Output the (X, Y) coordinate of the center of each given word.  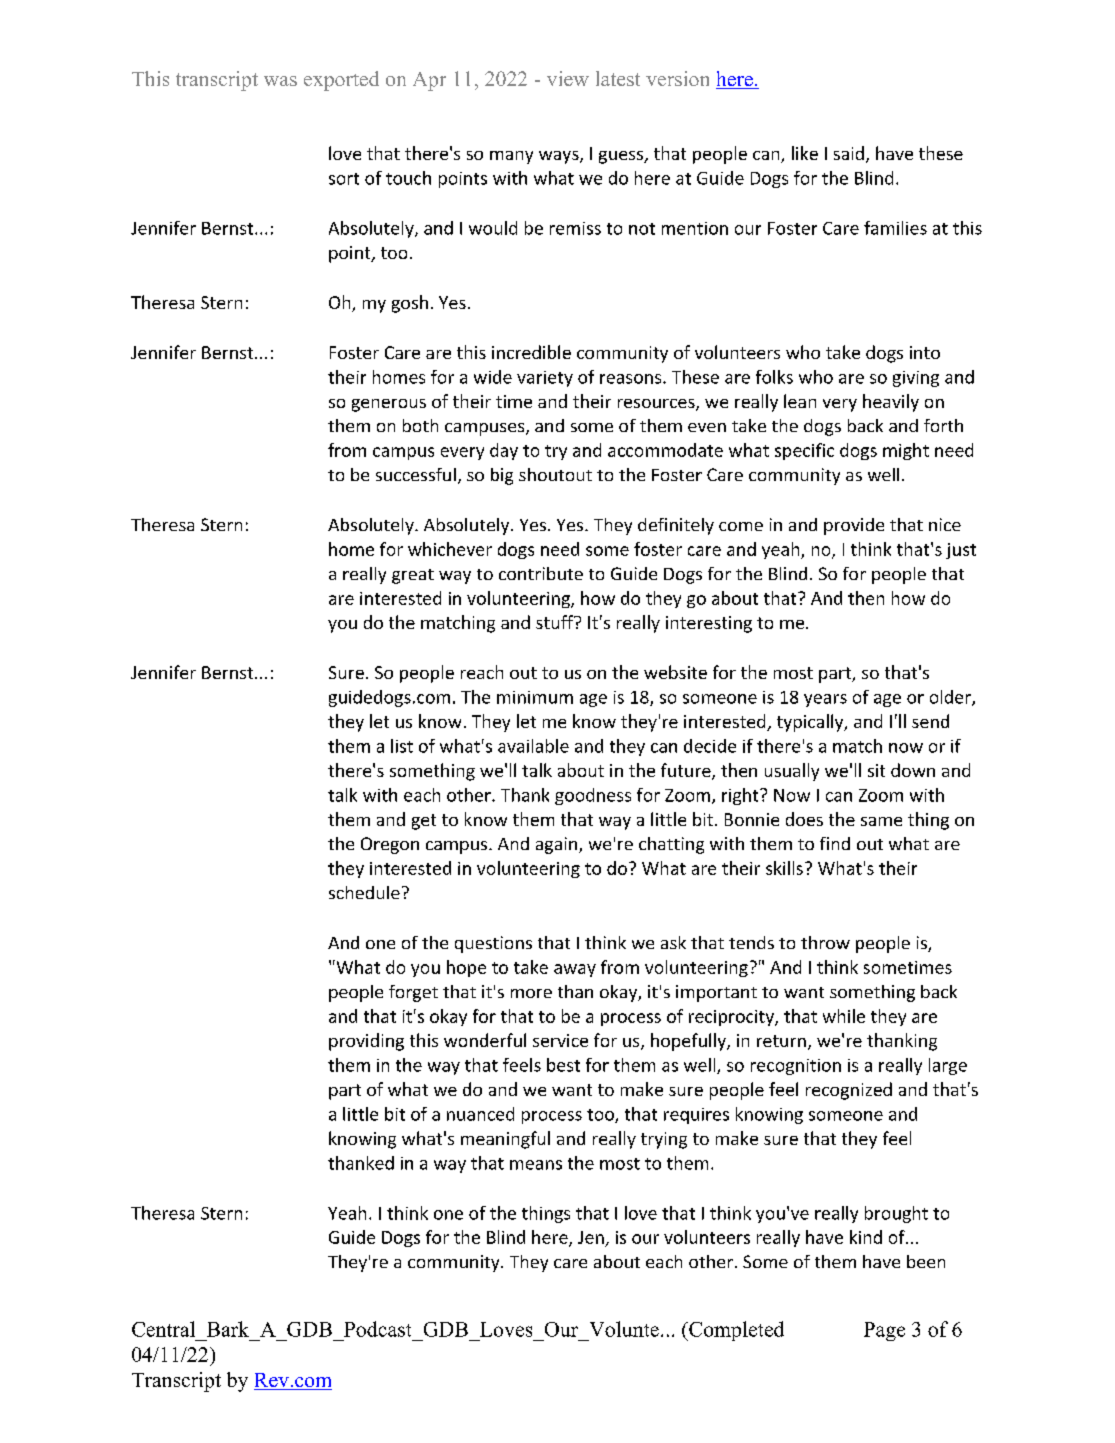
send (930, 721)
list (402, 746)
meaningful (505, 1140)
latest (618, 78)
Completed (735, 1331)
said (849, 153)
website (675, 672)
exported (341, 81)
